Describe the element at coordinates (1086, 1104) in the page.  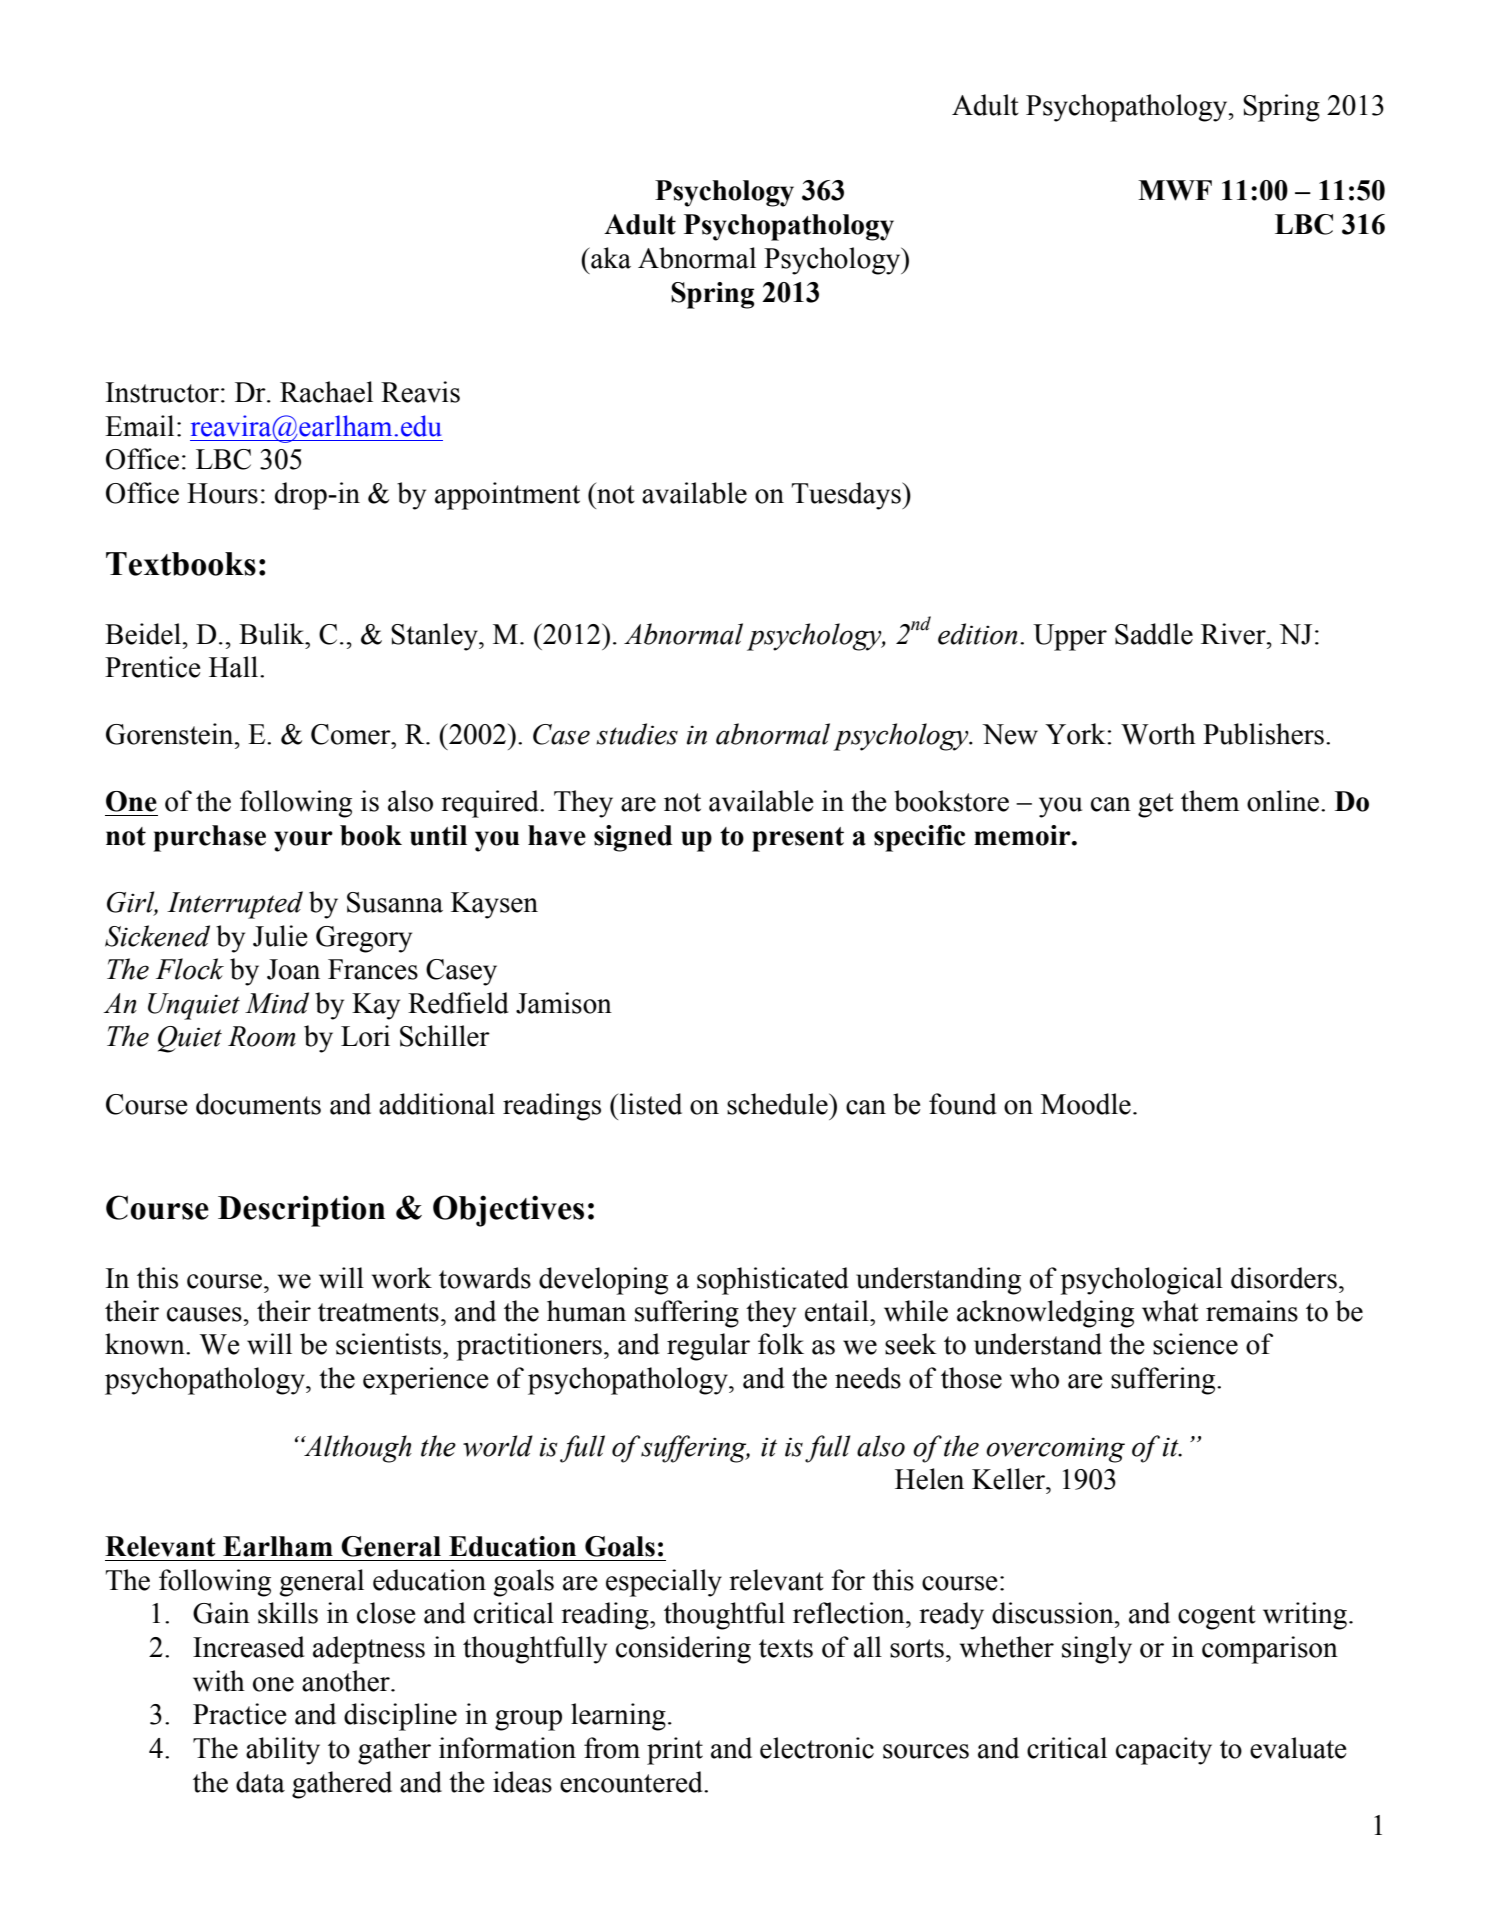
I see `Moodle` at that location.
